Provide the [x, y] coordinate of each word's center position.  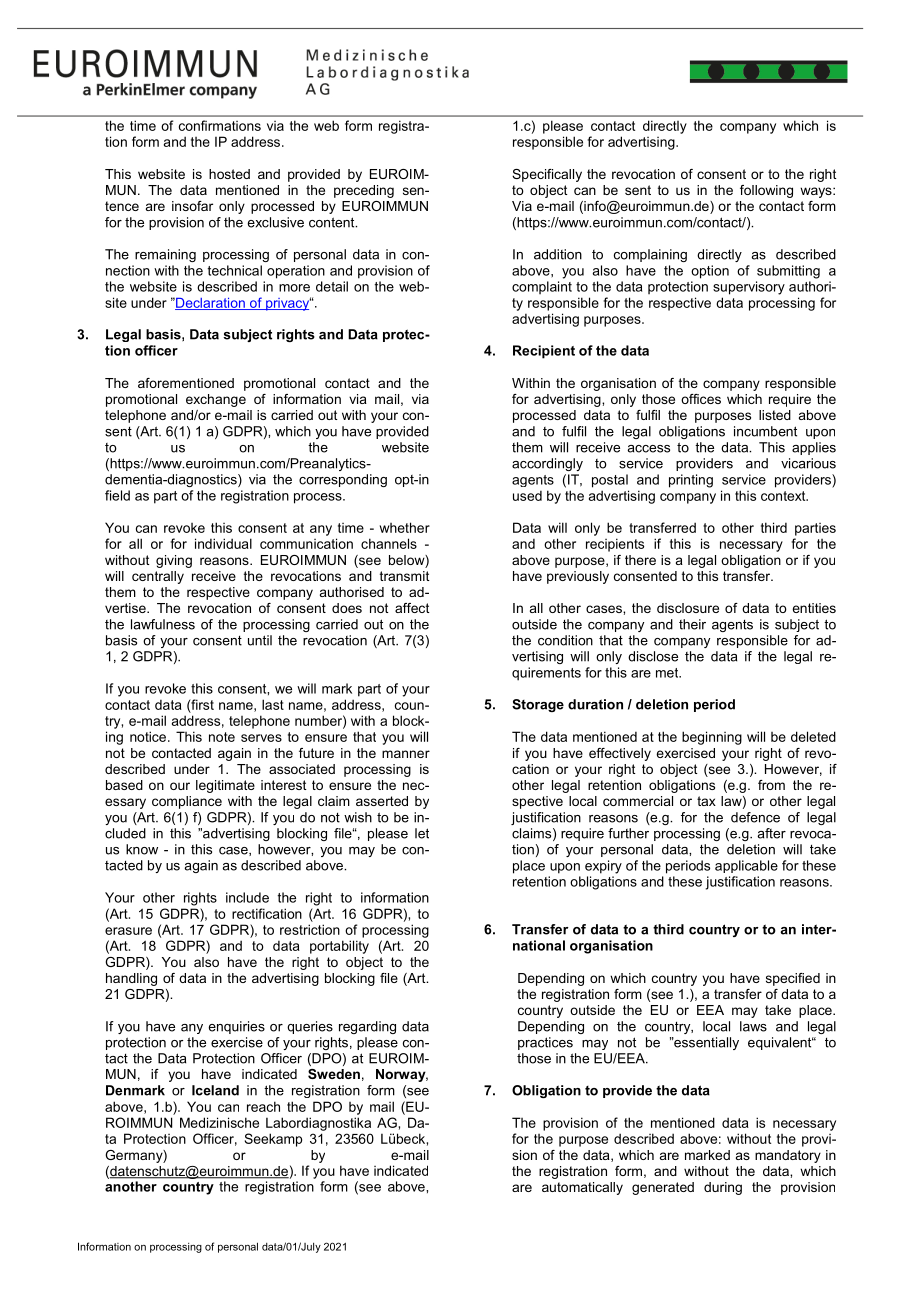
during [723, 1188]
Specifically [547, 175]
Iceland [215, 1090]
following [766, 191]
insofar [192, 206]
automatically [582, 1188]
